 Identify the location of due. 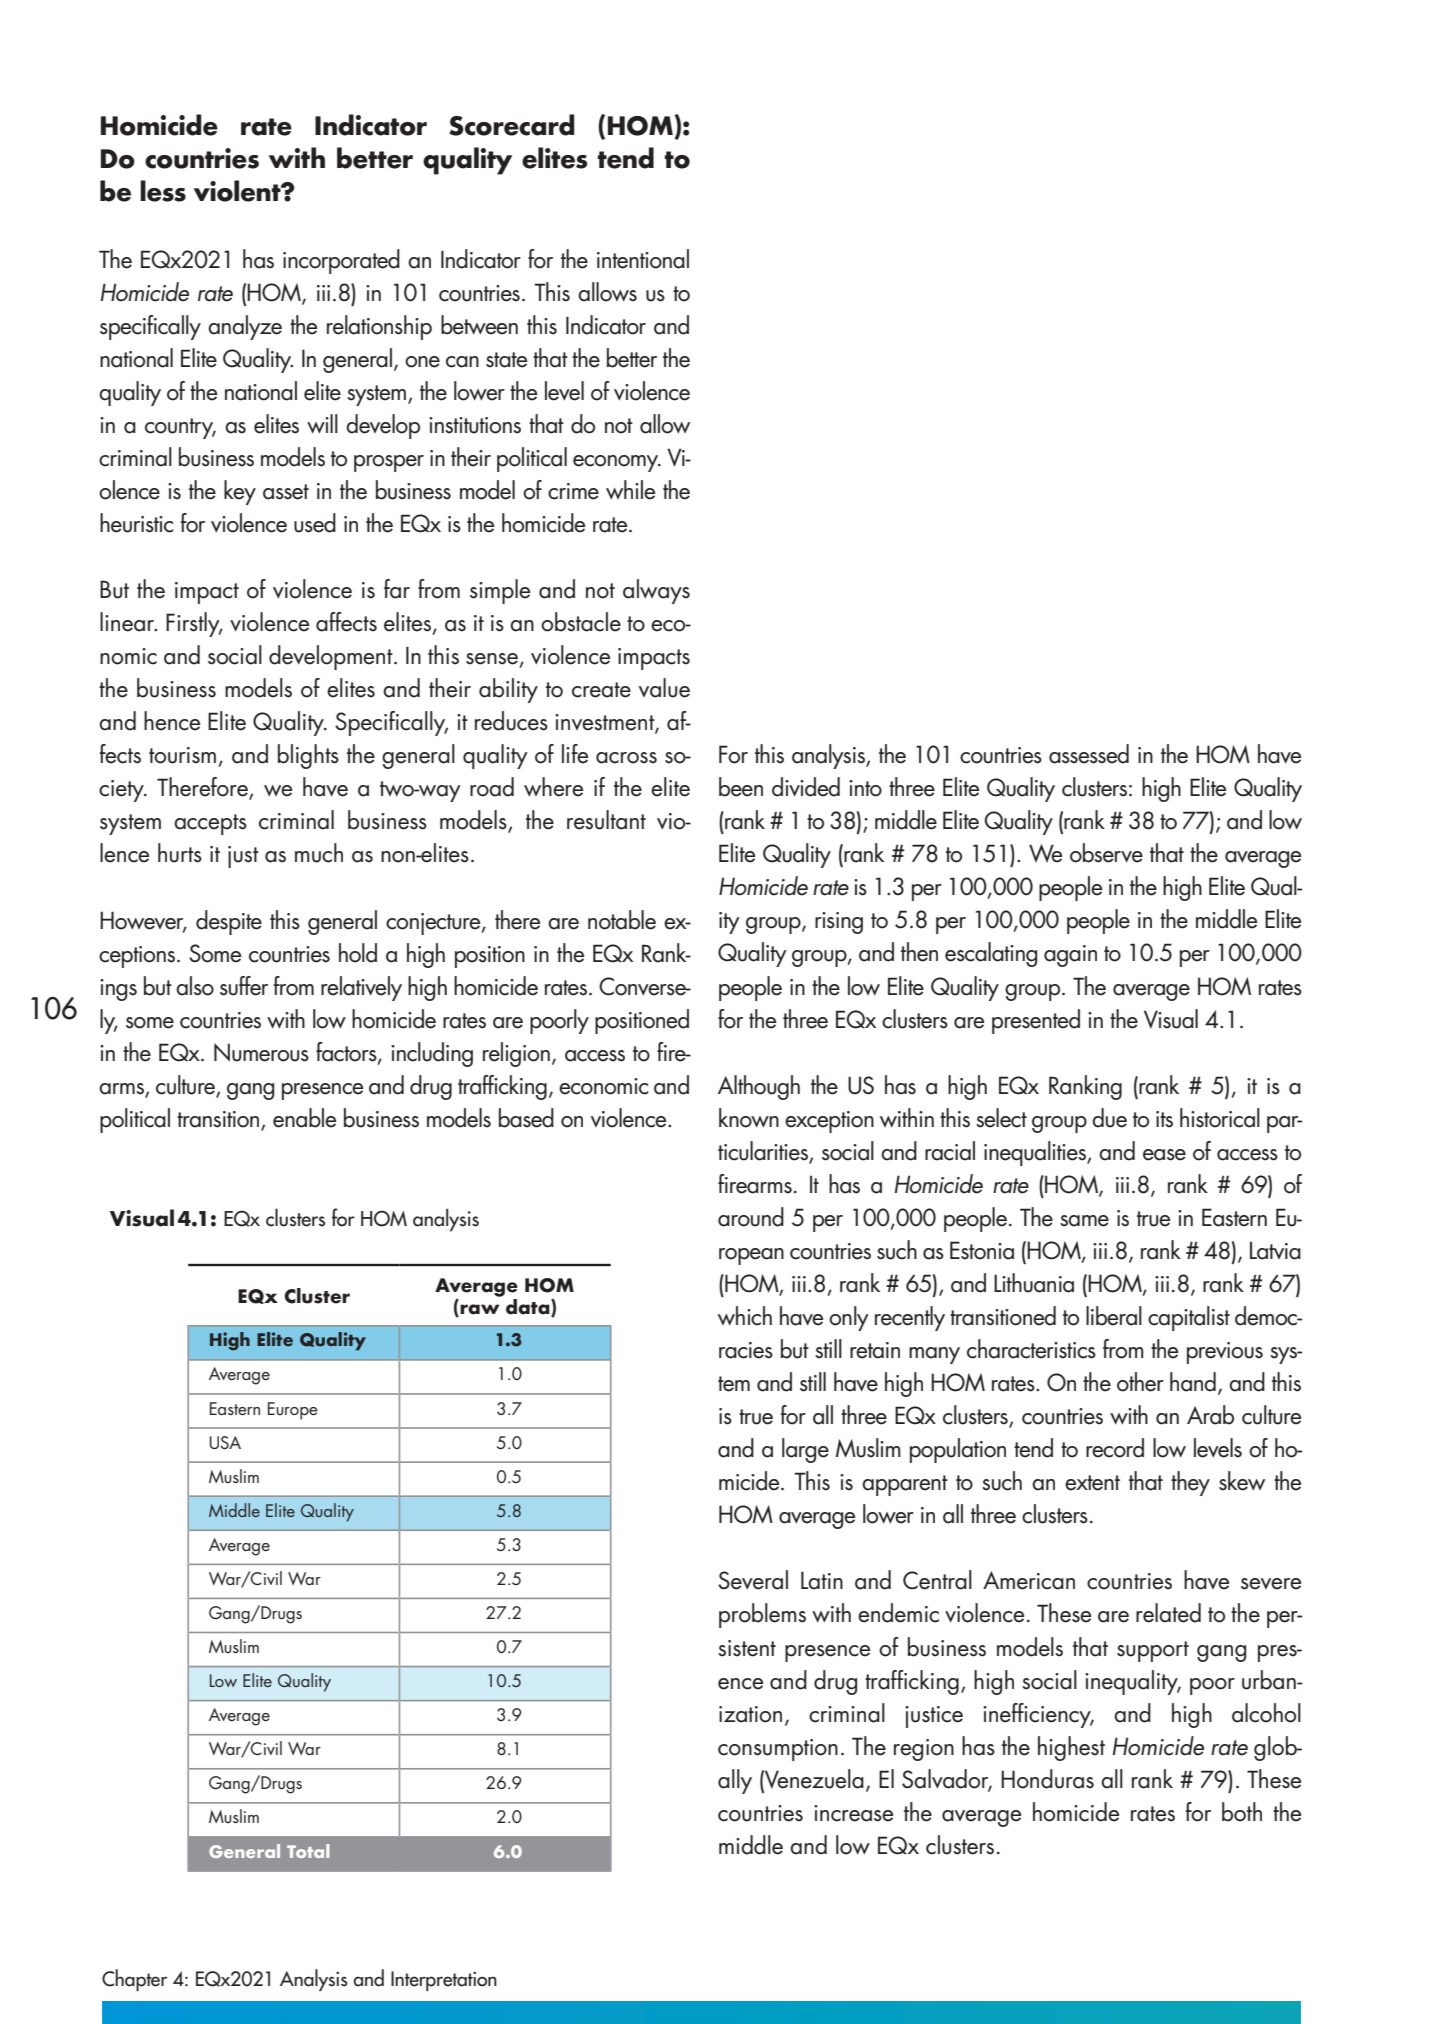
(1109, 1118).
